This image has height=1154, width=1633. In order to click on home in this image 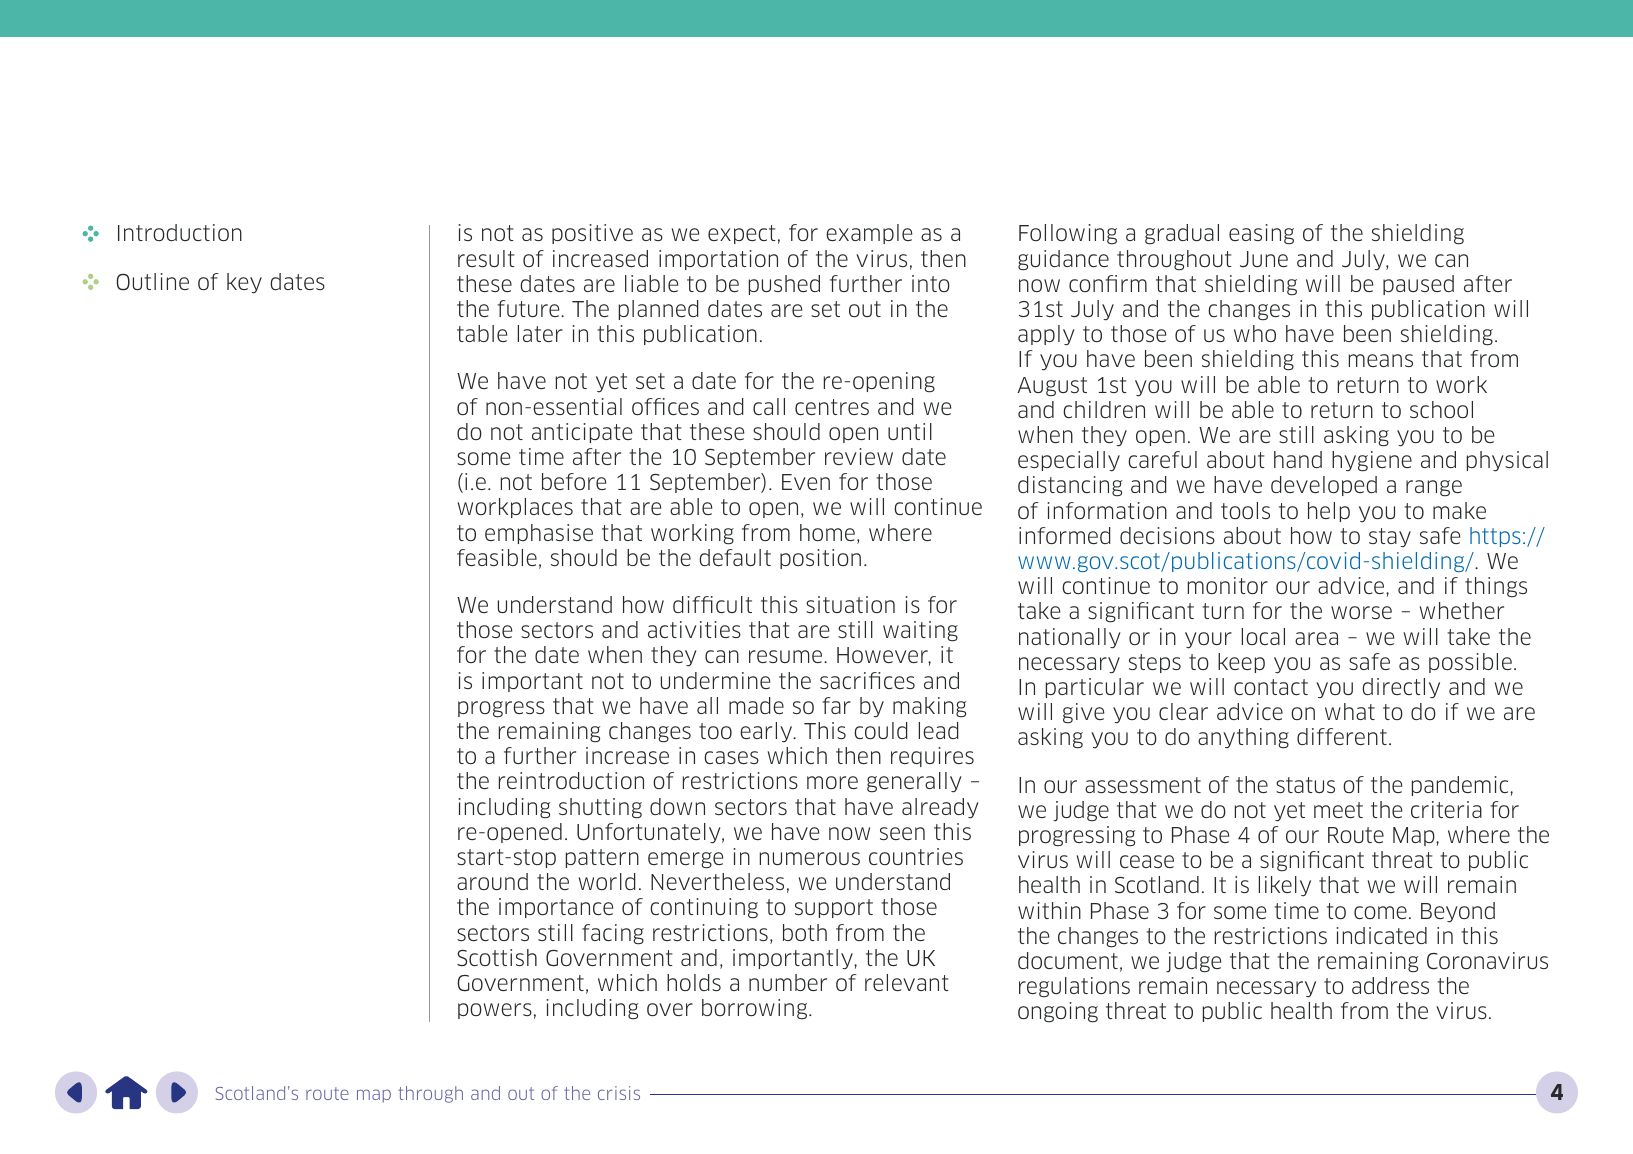, I will do `click(827, 532)`.
